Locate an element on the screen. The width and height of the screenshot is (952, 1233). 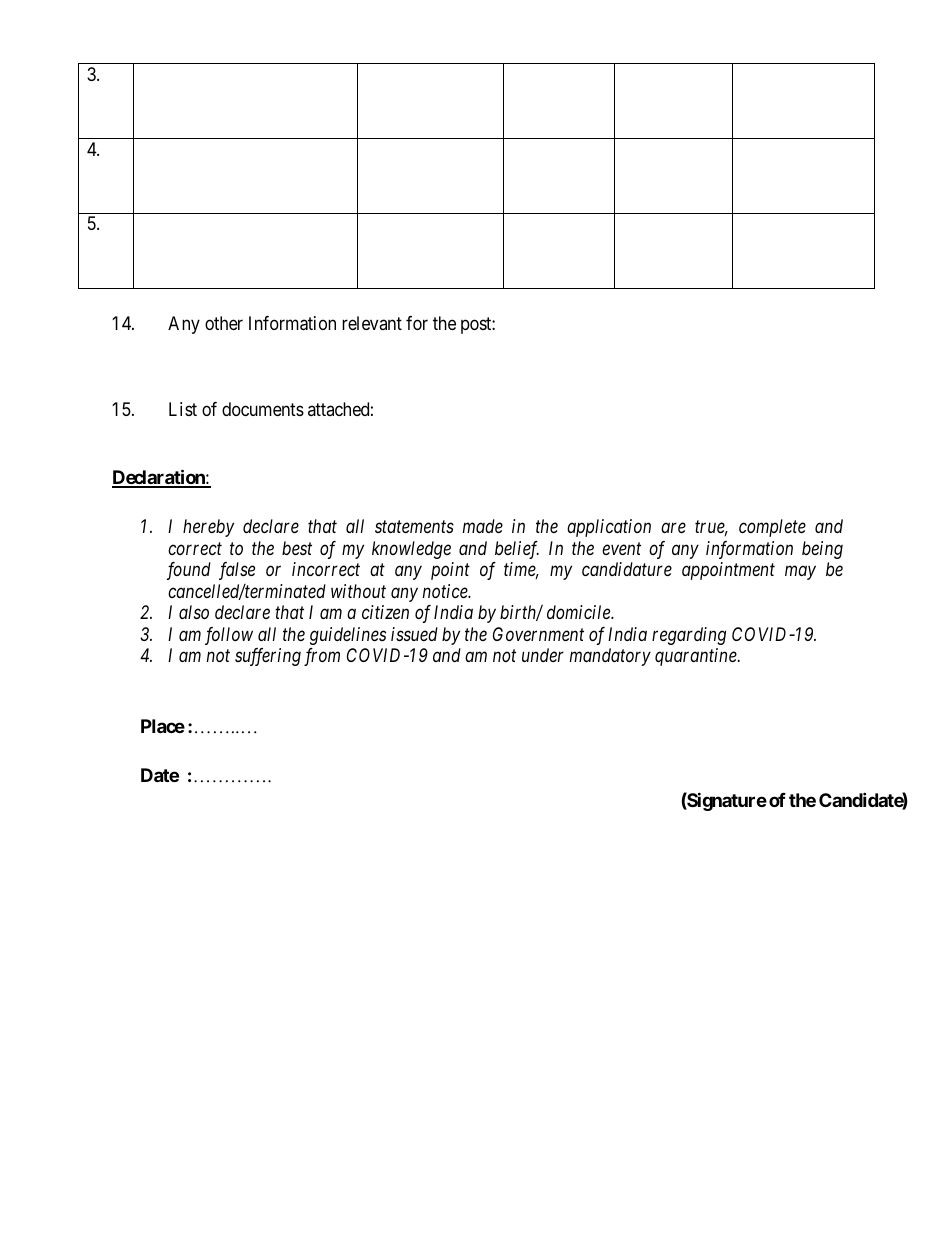
other is located at coordinates (224, 323).
